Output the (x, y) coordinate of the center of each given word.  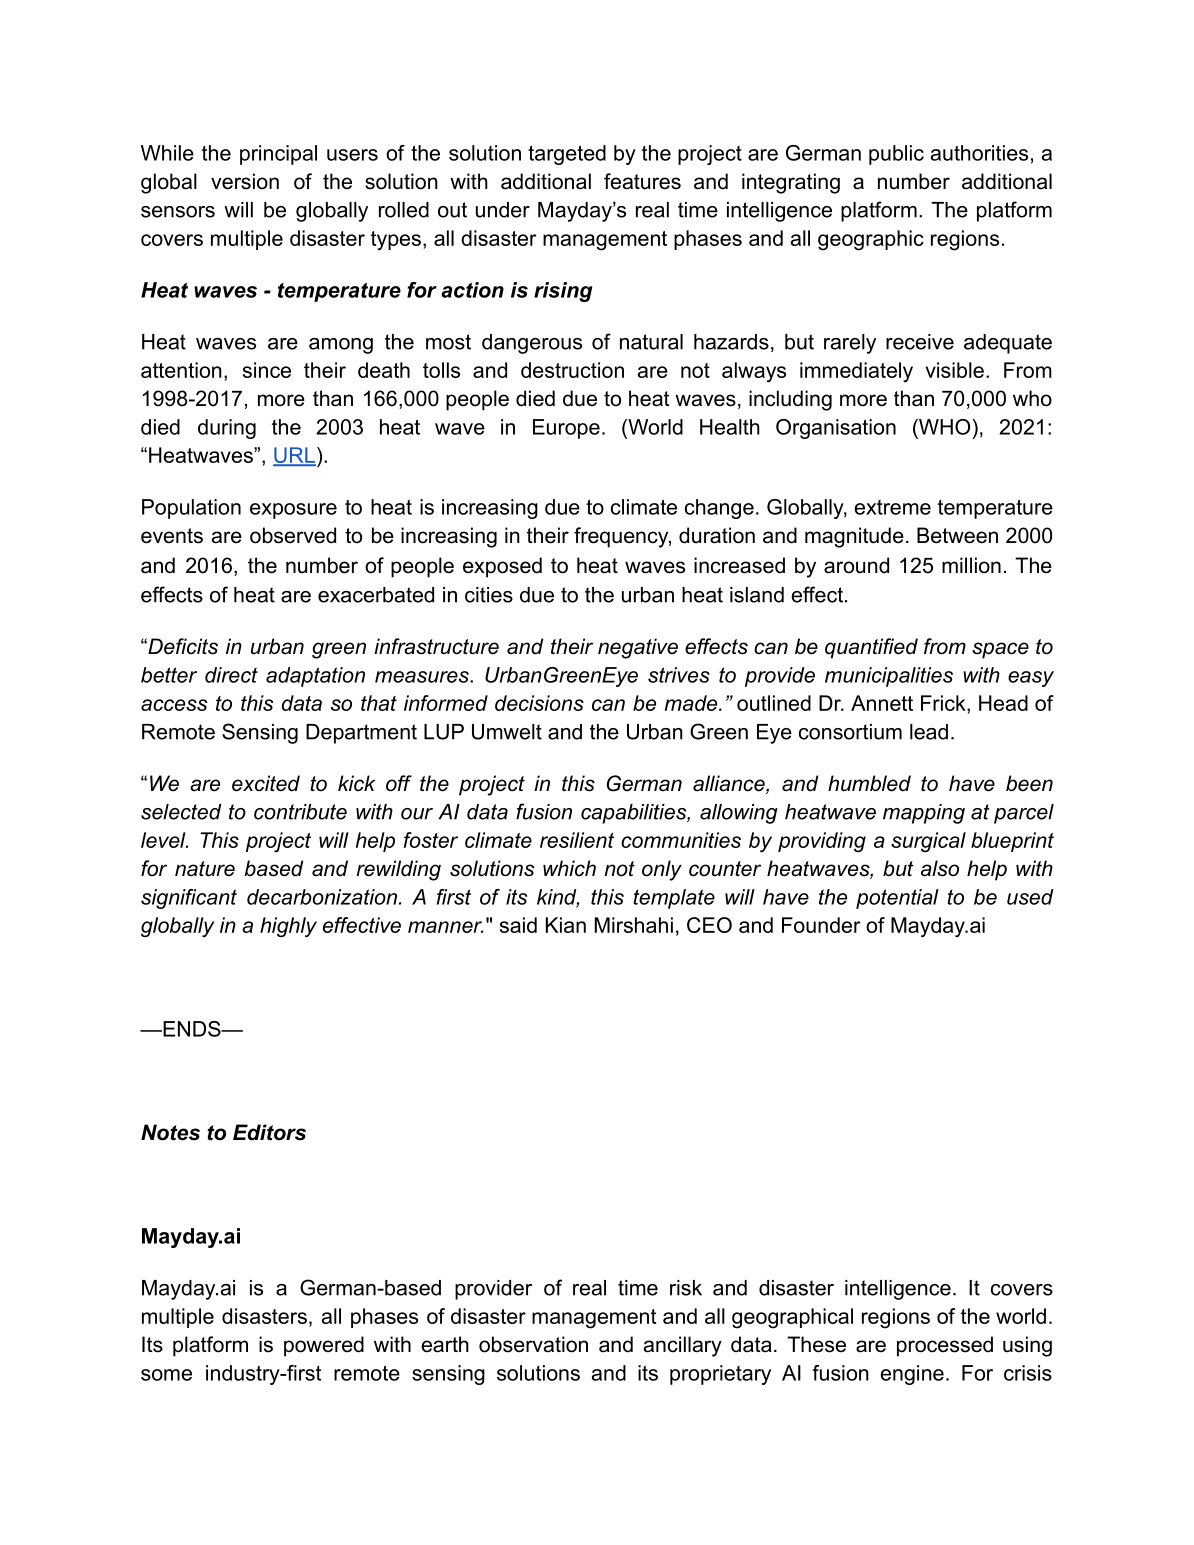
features (642, 181)
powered (324, 1346)
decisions (539, 703)
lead (929, 732)
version (245, 181)
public (896, 155)
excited (266, 783)
